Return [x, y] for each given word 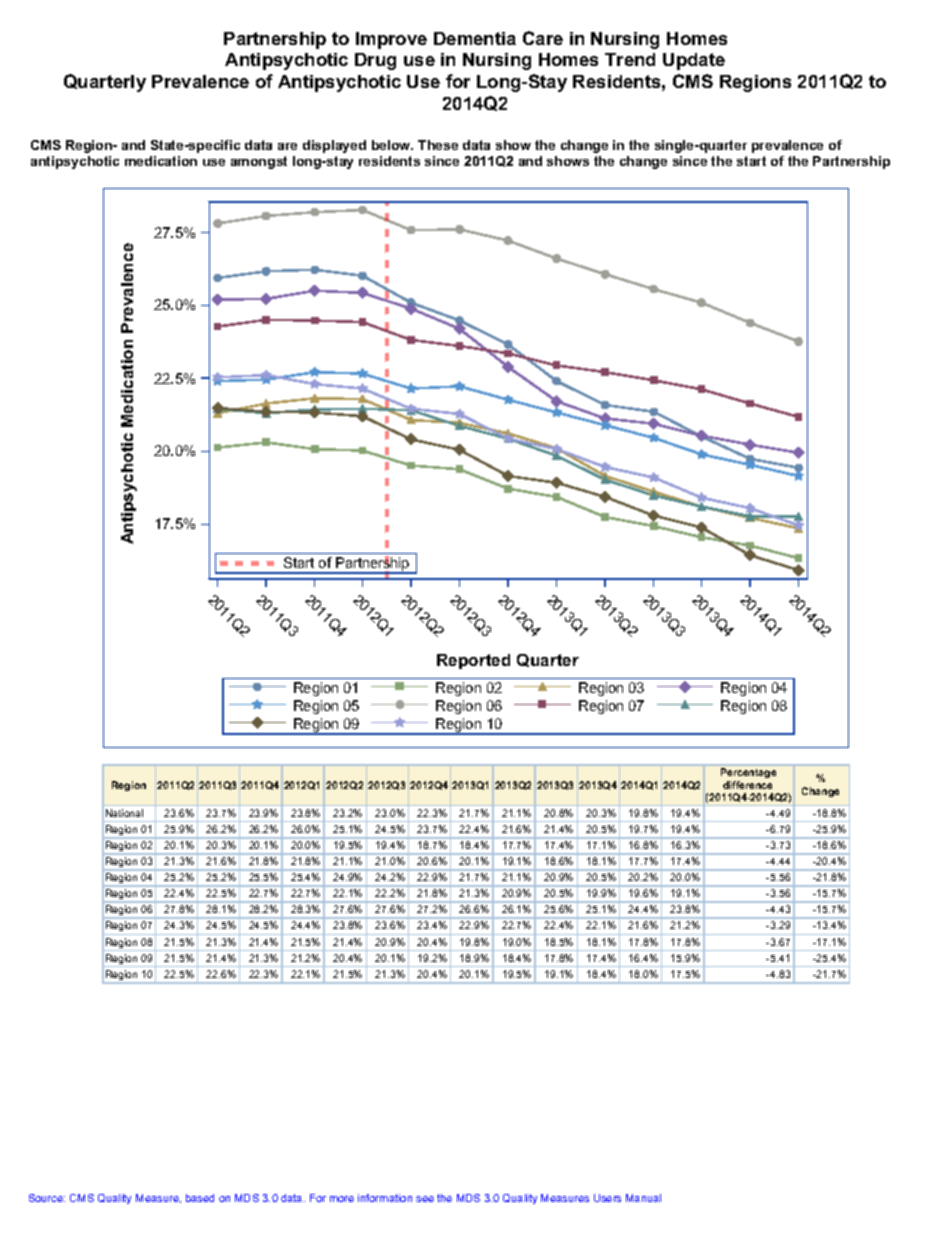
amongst [259, 162]
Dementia [475, 38]
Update [694, 61]
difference [747, 785]
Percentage [748, 773]
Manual [643, 1198]
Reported [473, 661]
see [425, 1199]
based [200, 1198]
